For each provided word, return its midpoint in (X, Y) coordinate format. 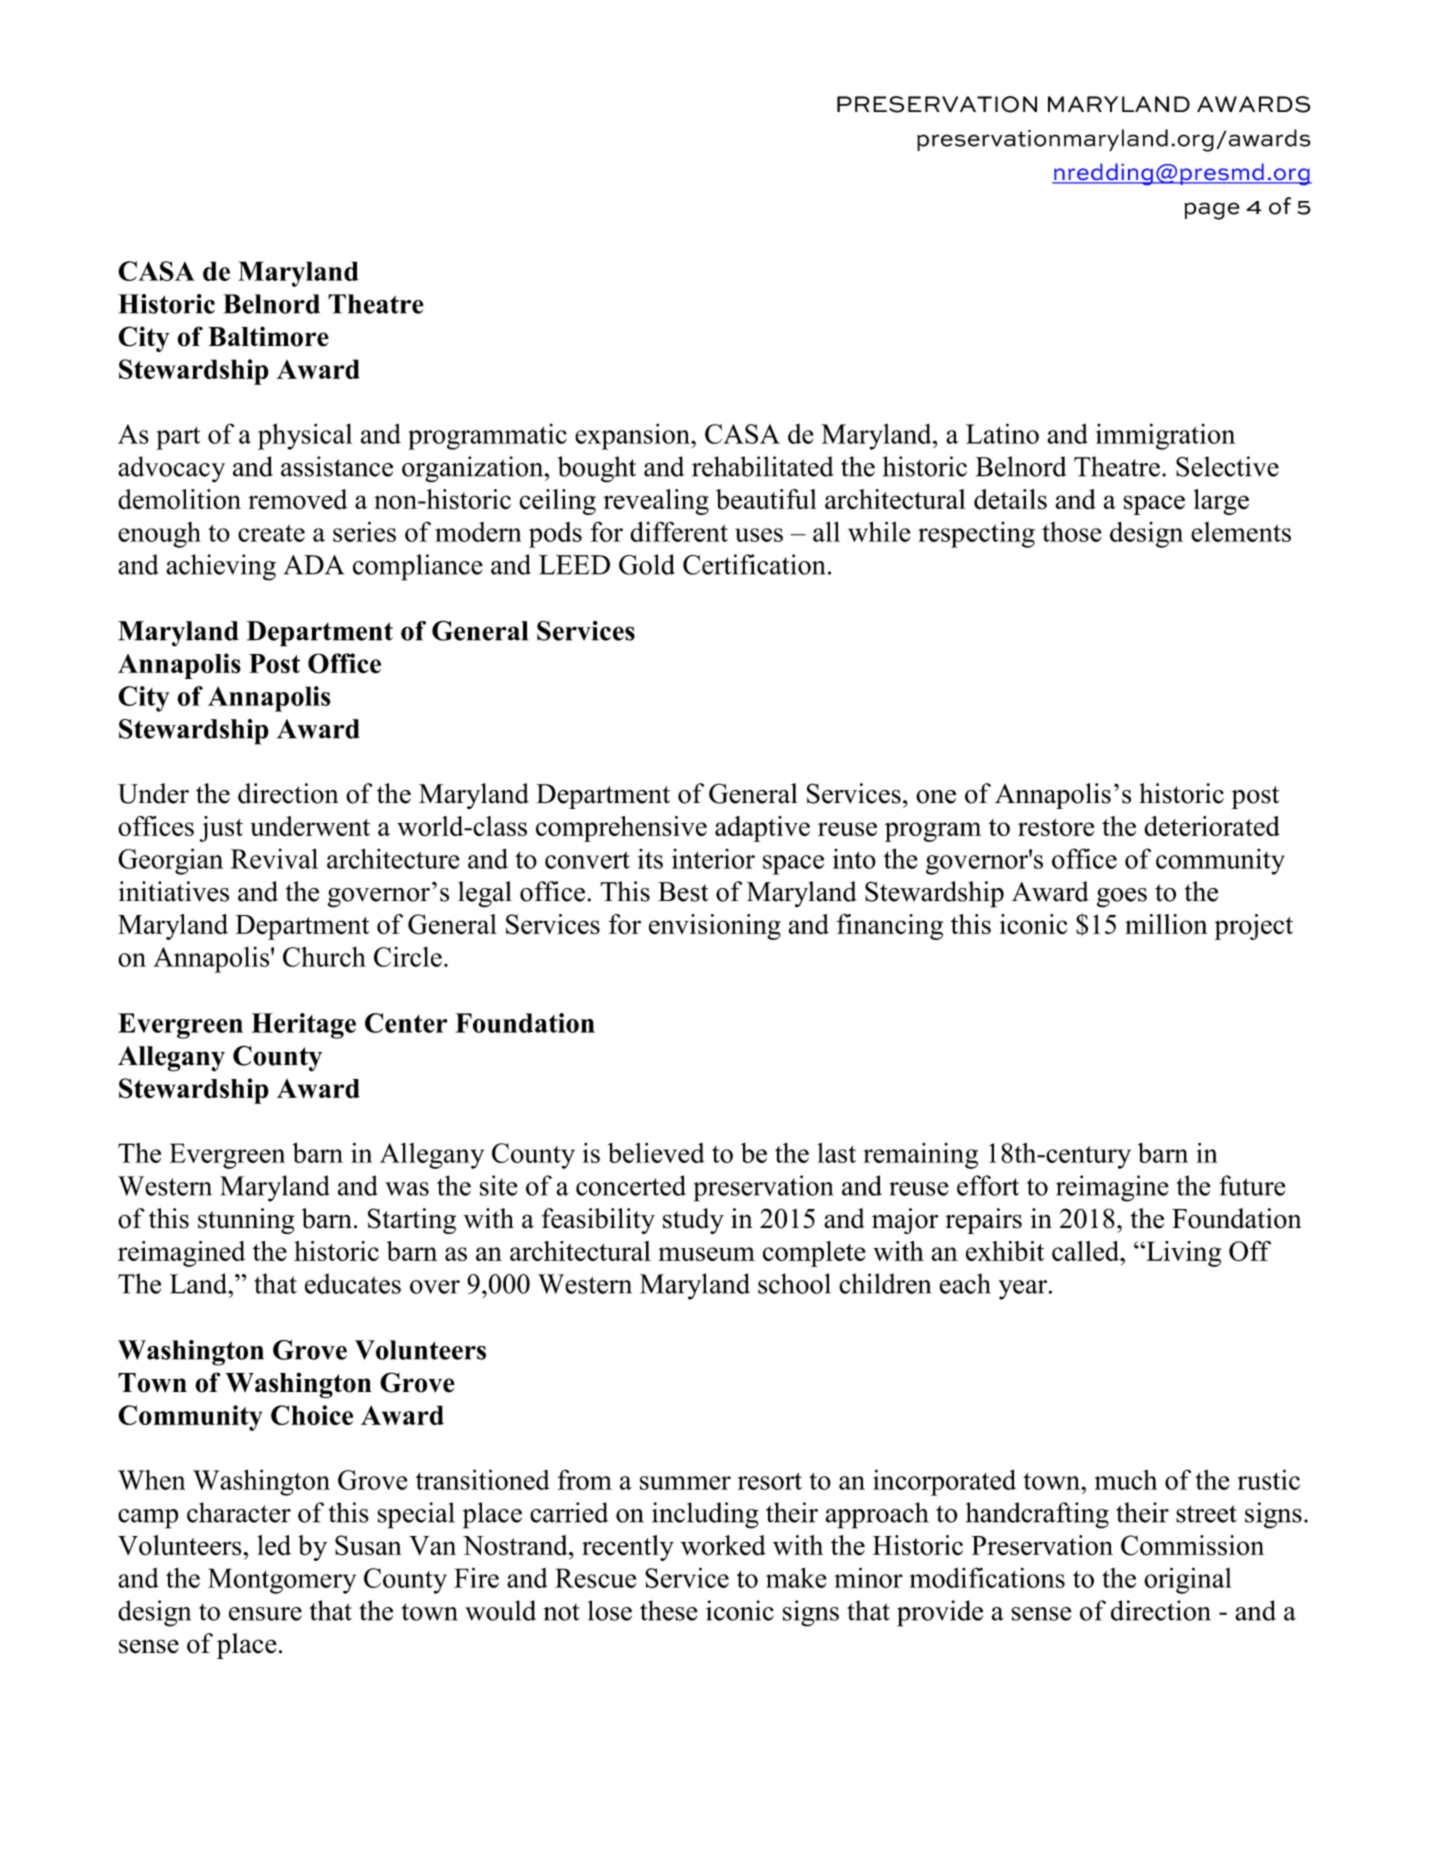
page (1212, 211)
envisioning (715, 927)
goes (1122, 898)
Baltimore (268, 336)
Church (324, 957)
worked (723, 1545)
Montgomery (282, 1581)
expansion (633, 436)
